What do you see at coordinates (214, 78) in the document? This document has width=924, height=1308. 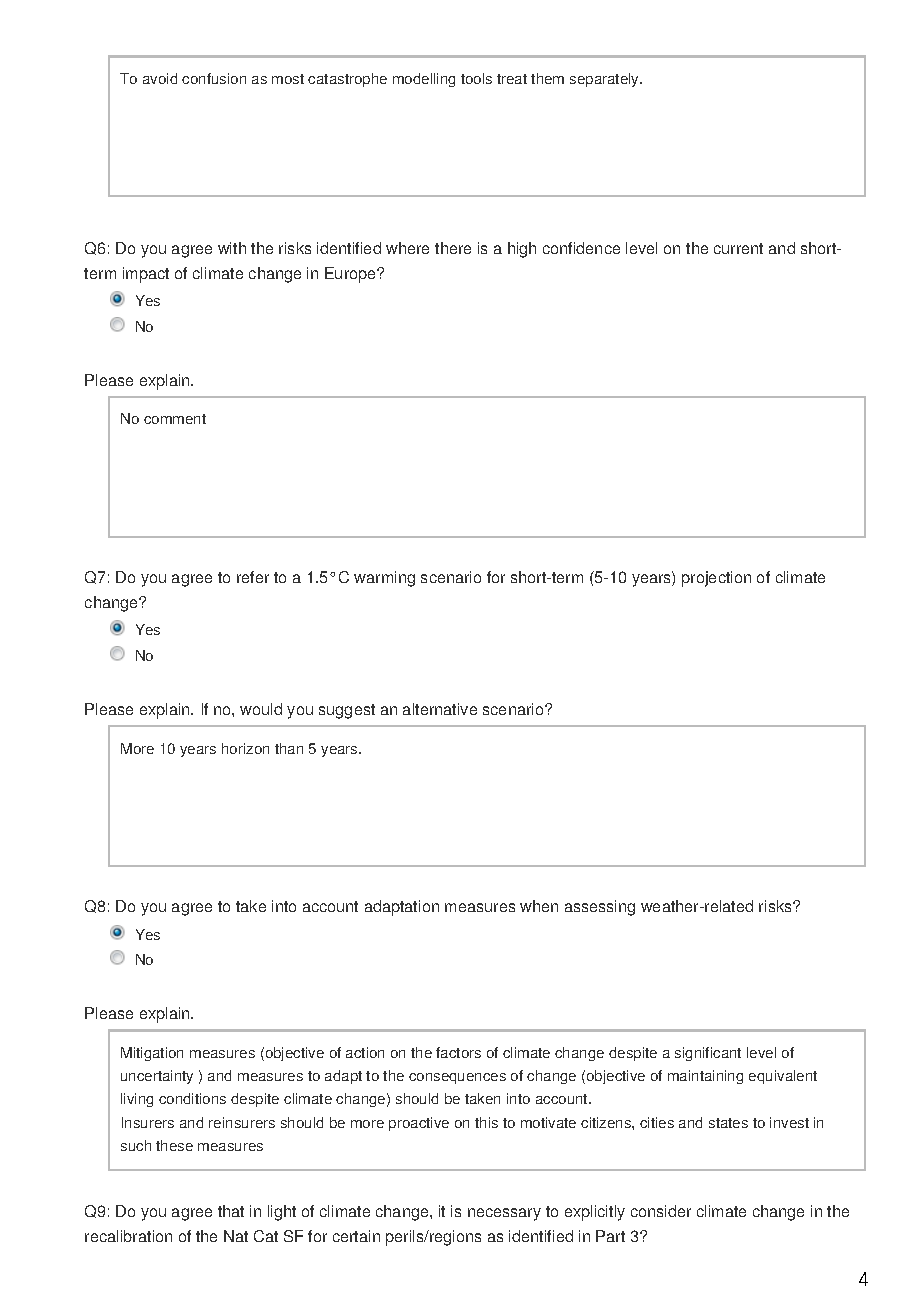 I see `confusion` at bounding box center [214, 78].
